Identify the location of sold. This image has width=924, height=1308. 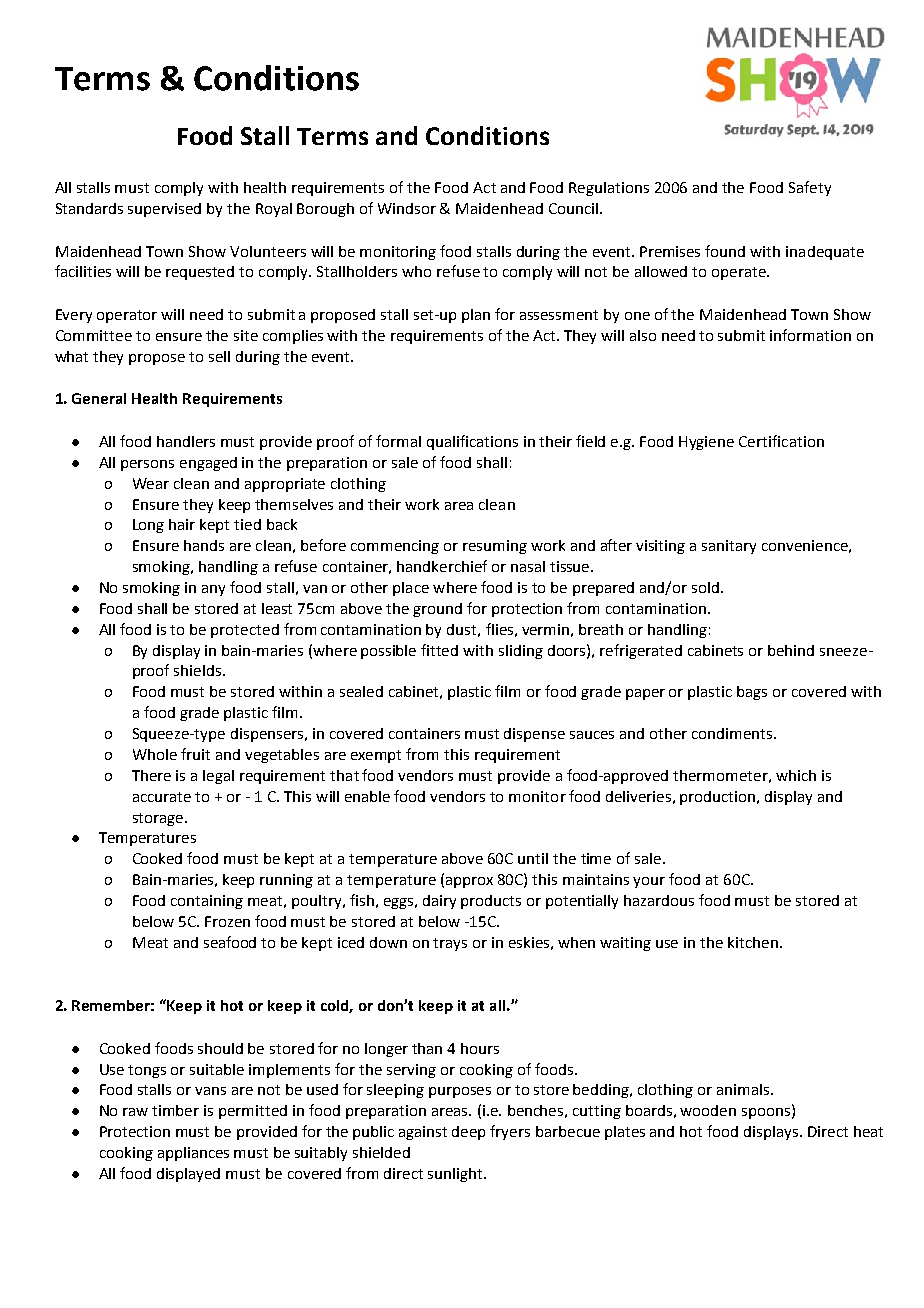
(705, 587).
